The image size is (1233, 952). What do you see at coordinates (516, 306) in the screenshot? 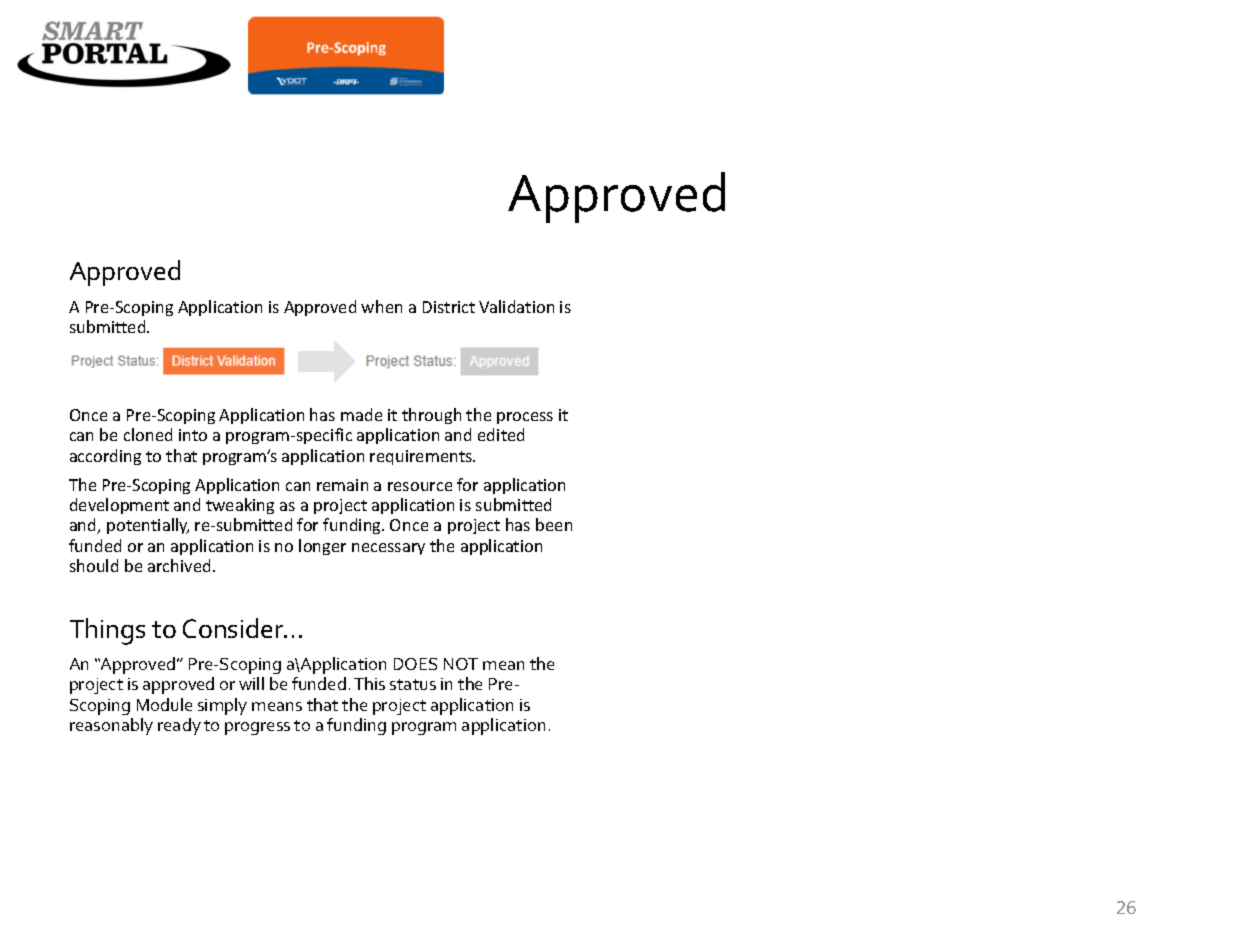
I see `Validation` at bounding box center [516, 306].
